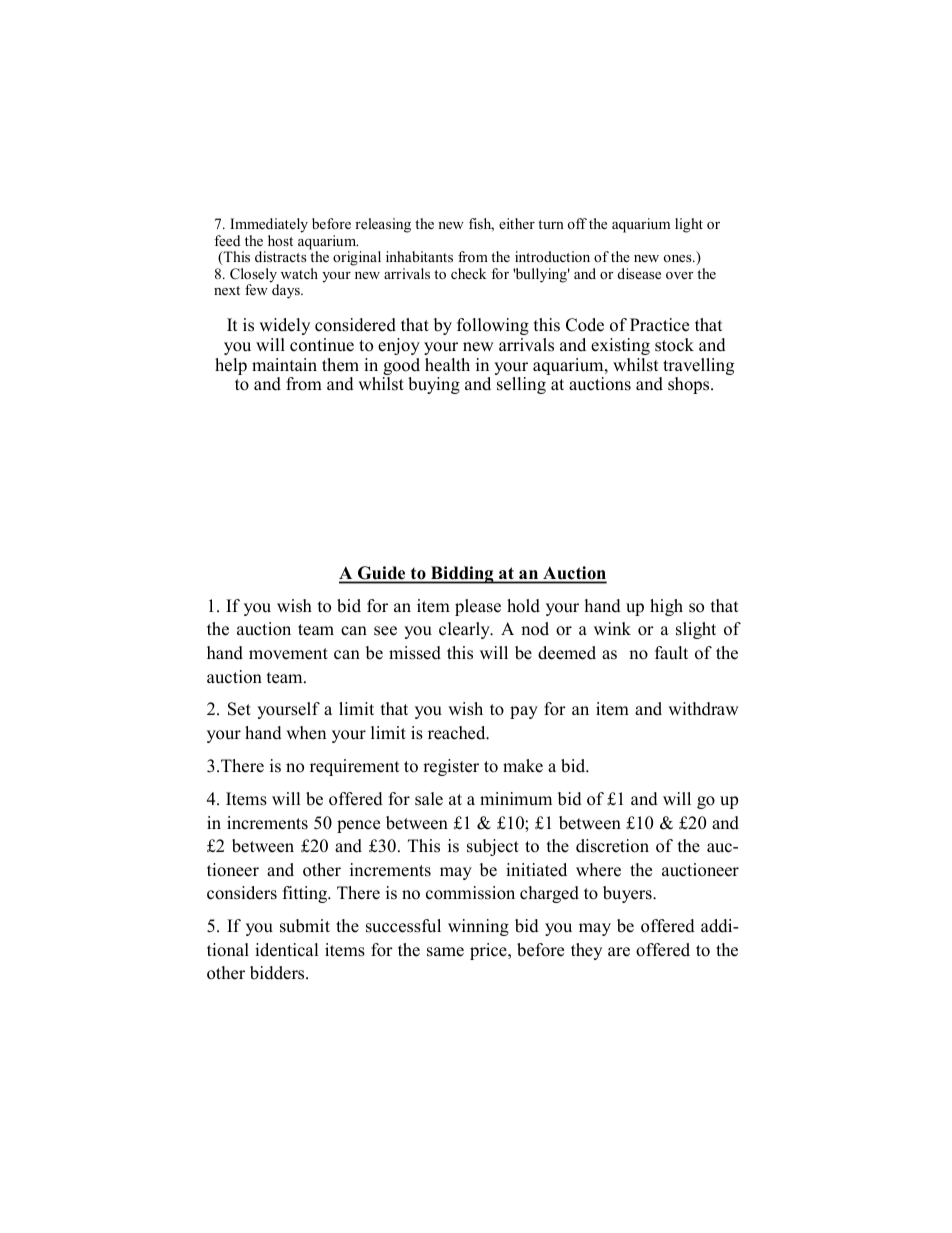 The width and height of the screenshot is (952, 1233). What do you see at coordinates (434, 385) in the screenshot?
I see `buying` at bounding box center [434, 385].
